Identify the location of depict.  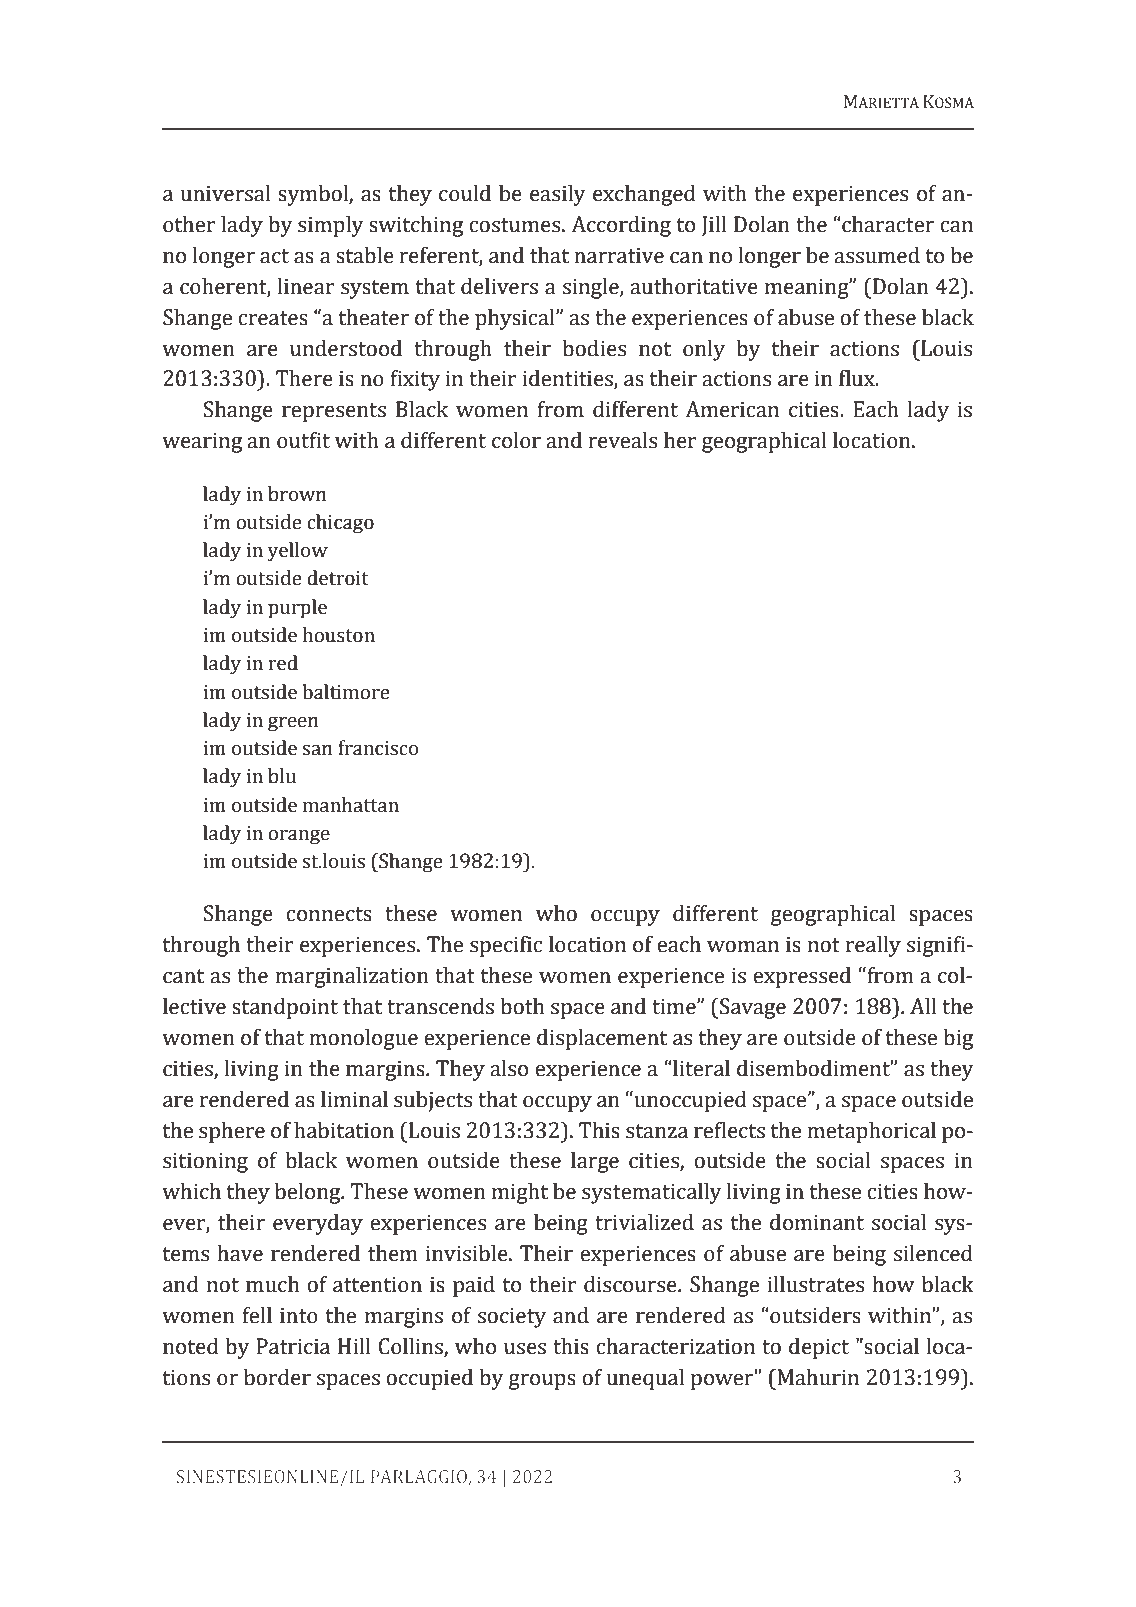
(819, 1348).
